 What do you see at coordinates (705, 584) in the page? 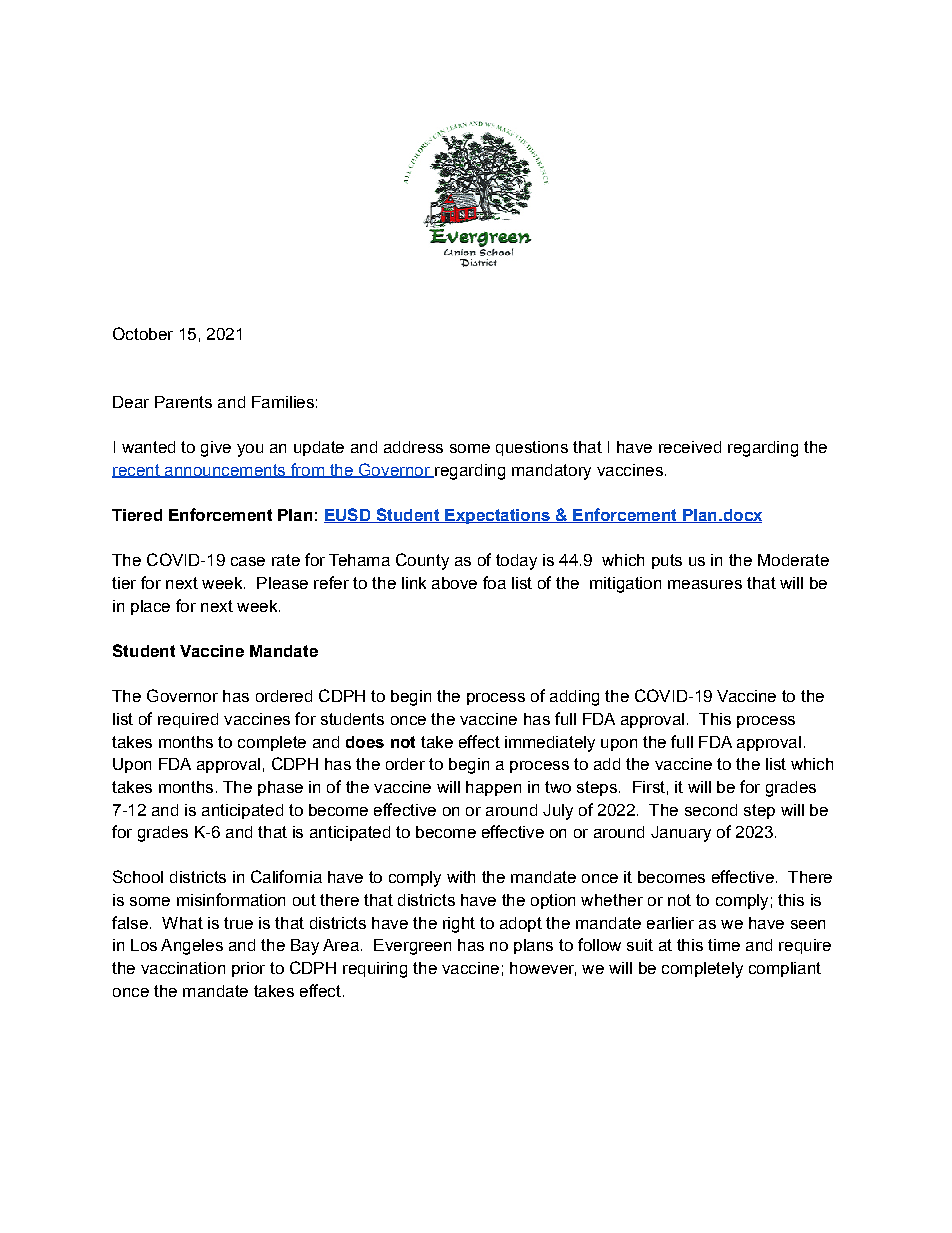
I see `measures` at bounding box center [705, 584].
